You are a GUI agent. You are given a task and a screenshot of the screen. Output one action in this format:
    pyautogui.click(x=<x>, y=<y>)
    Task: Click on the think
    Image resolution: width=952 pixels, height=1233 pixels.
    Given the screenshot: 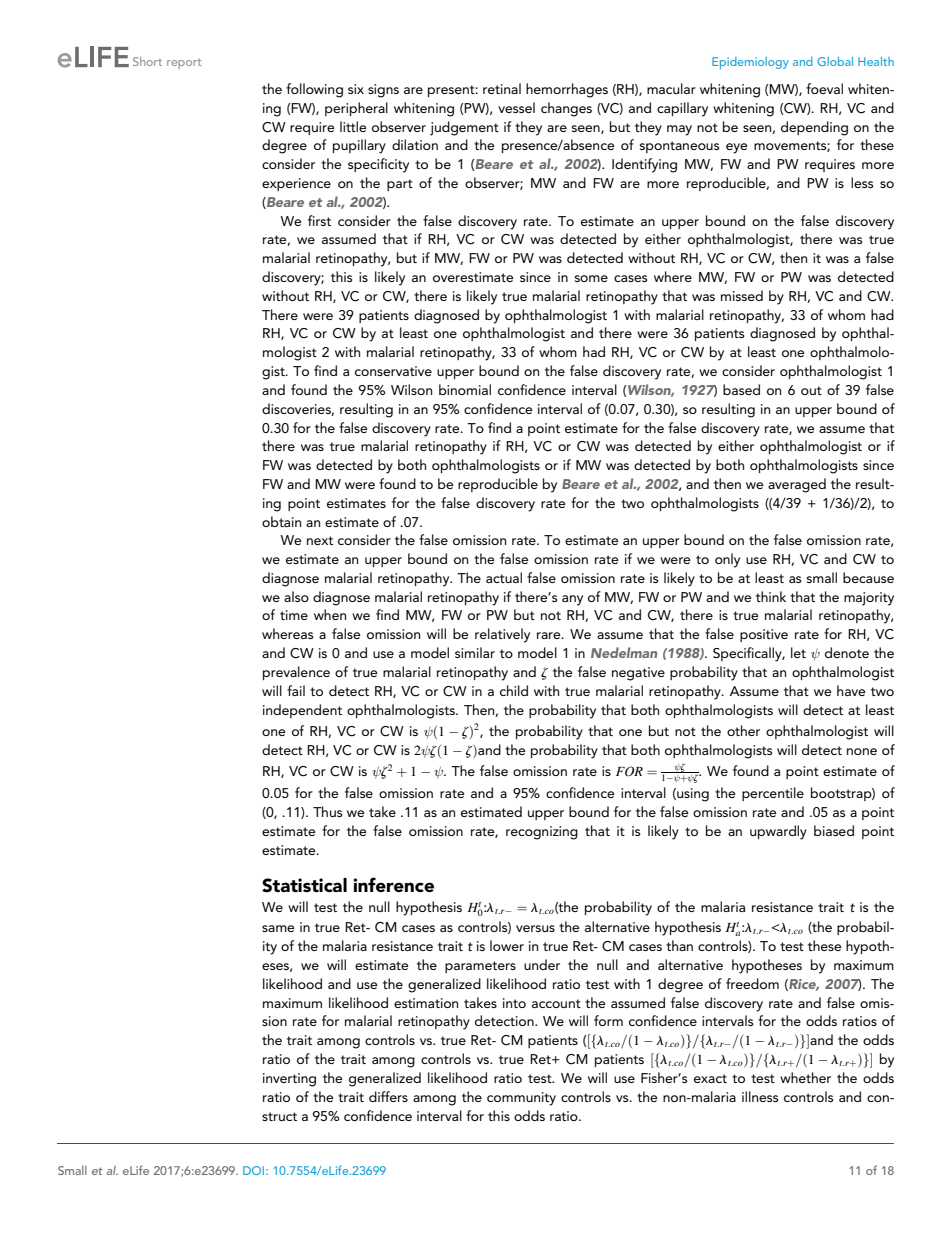 What is the action you would take?
    pyautogui.click(x=771, y=596)
